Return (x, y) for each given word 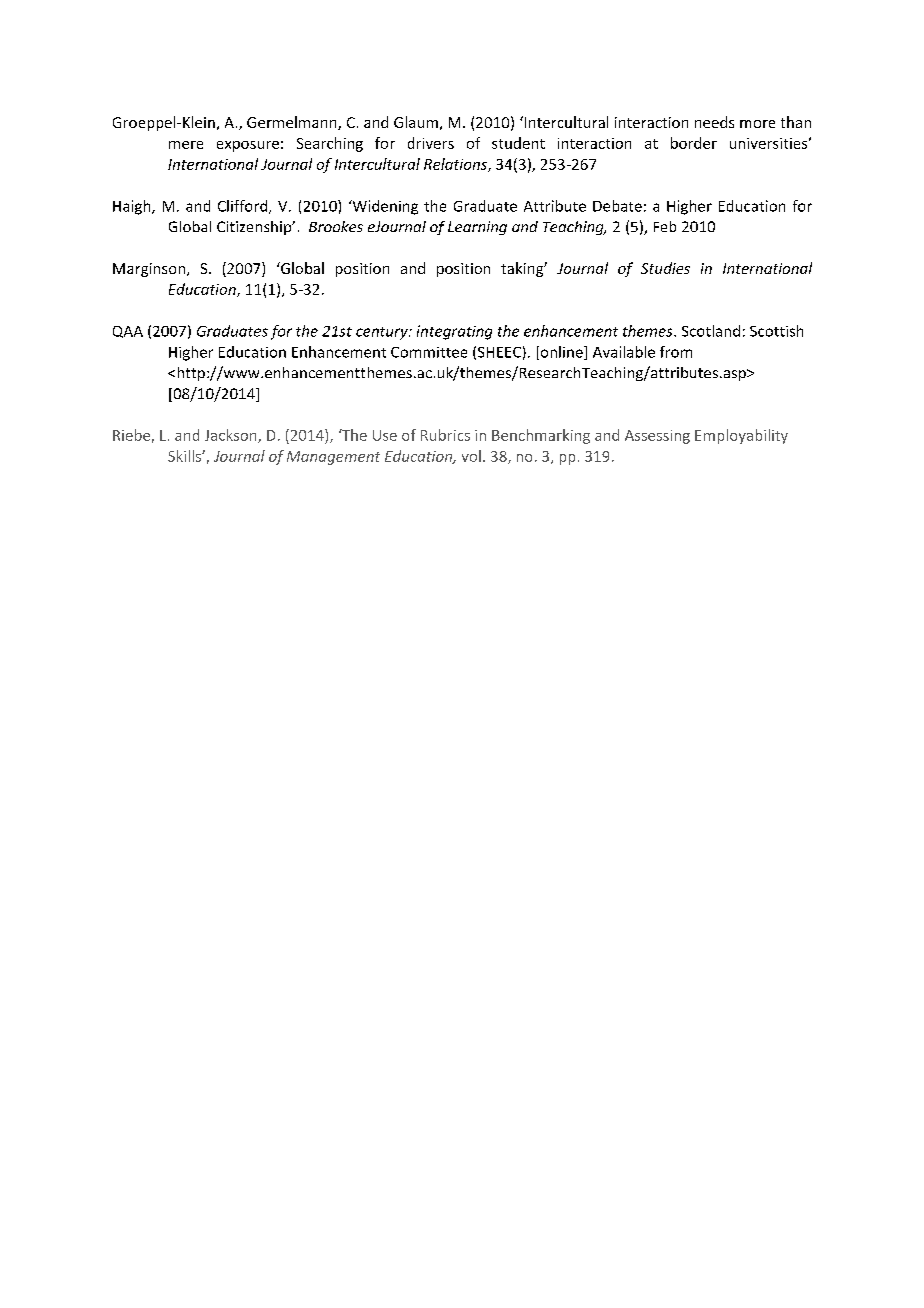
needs (714, 122)
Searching (330, 144)
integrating (454, 332)
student (518, 143)
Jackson (232, 436)
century (383, 333)
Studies (665, 268)
